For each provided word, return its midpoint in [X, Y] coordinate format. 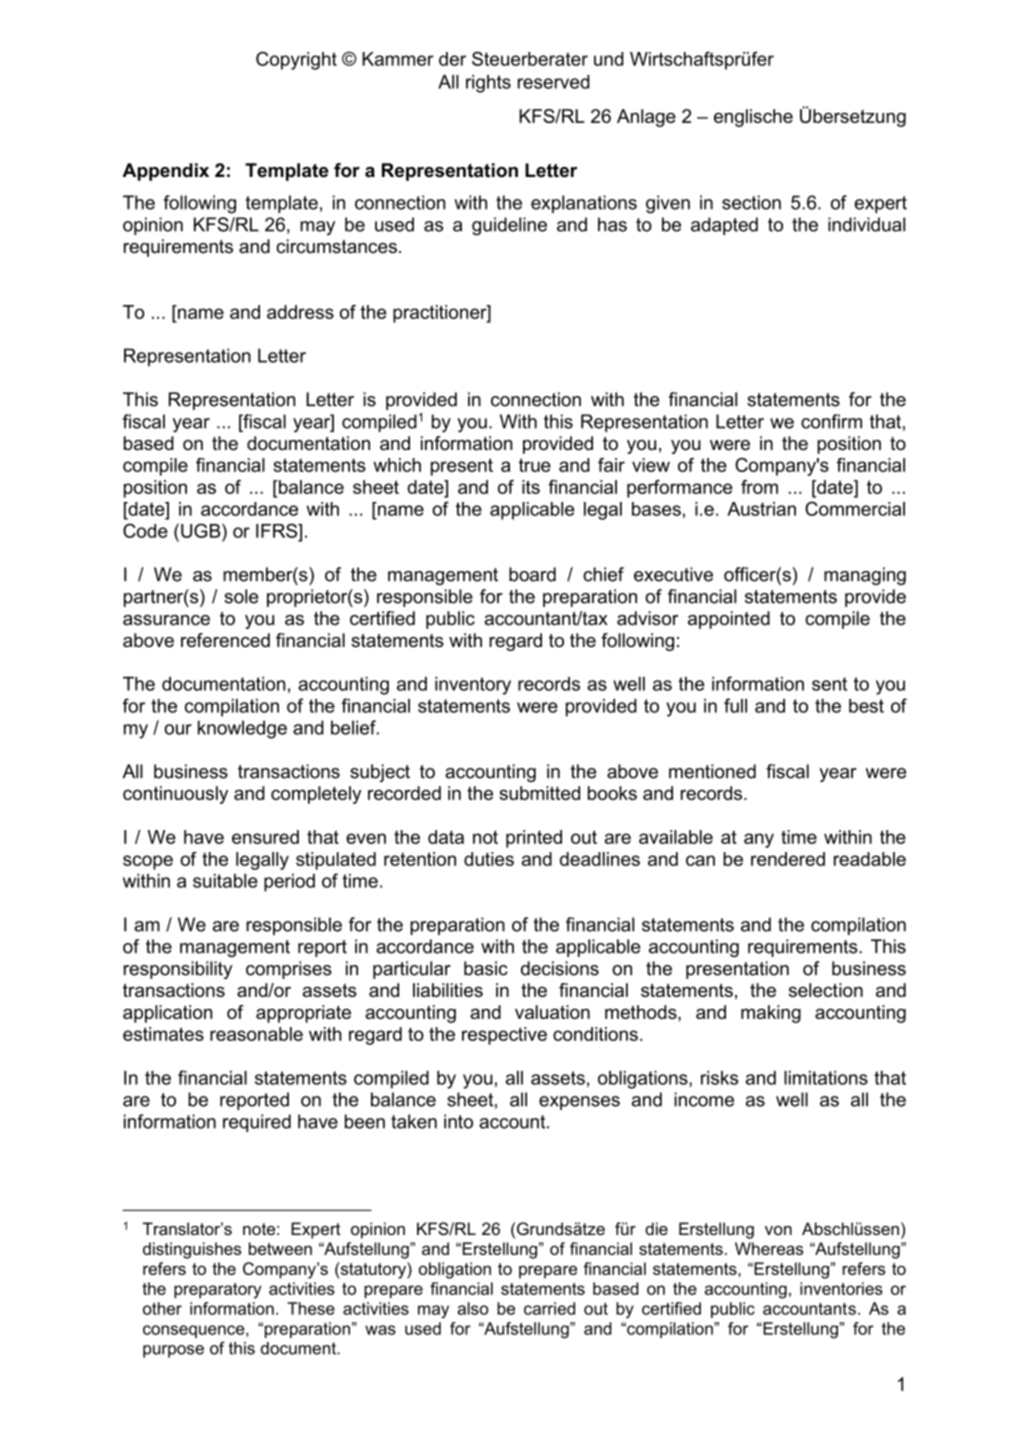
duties [489, 859]
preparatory [218, 1291]
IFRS [278, 530]
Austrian [761, 509]
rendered [788, 859]
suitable [225, 881]
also [472, 1308]
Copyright [296, 60]
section [751, 202]
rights [488, 84]
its [531, 487]
